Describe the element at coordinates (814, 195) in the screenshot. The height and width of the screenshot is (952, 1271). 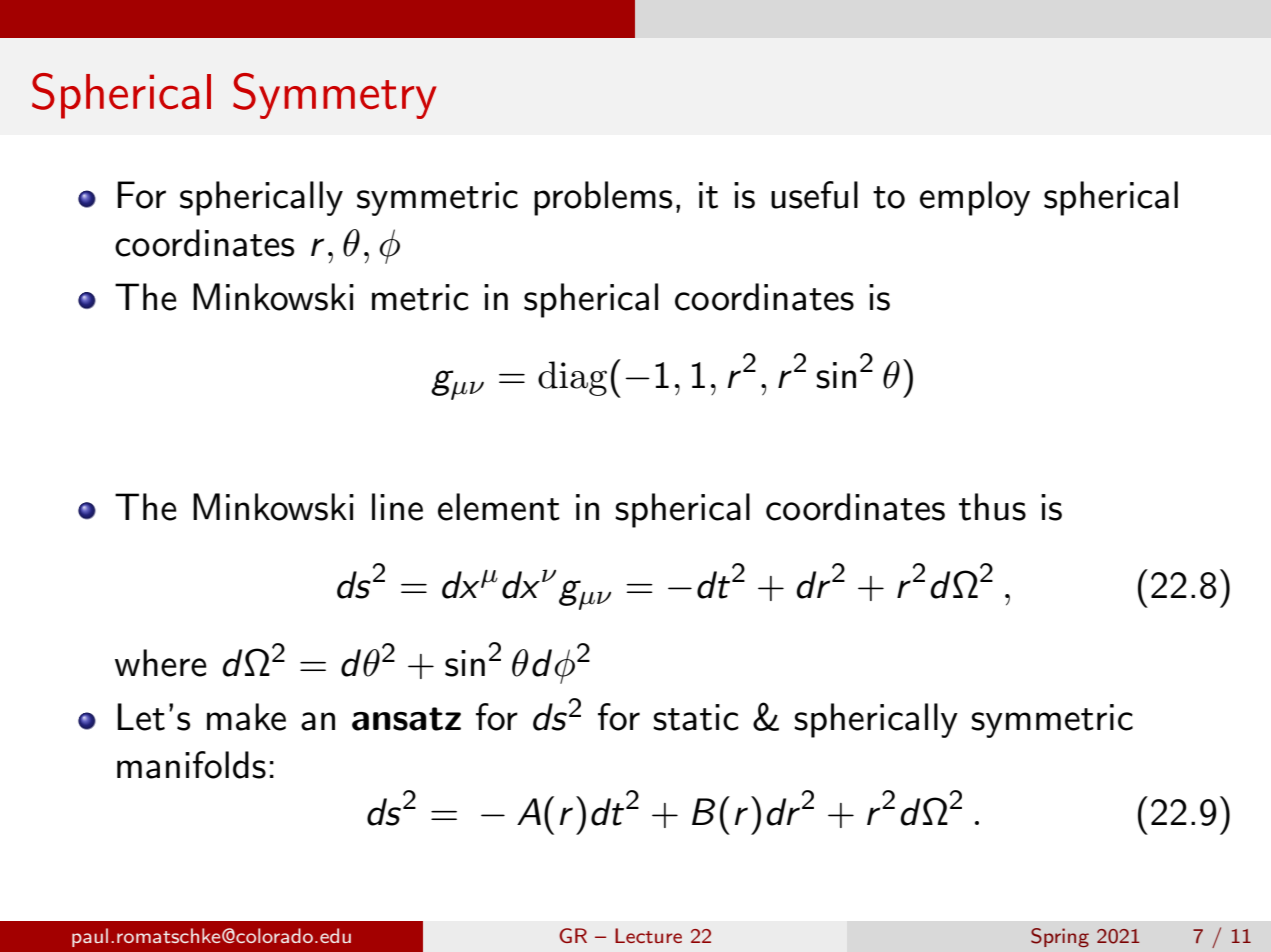
I see `useful` at that location.
